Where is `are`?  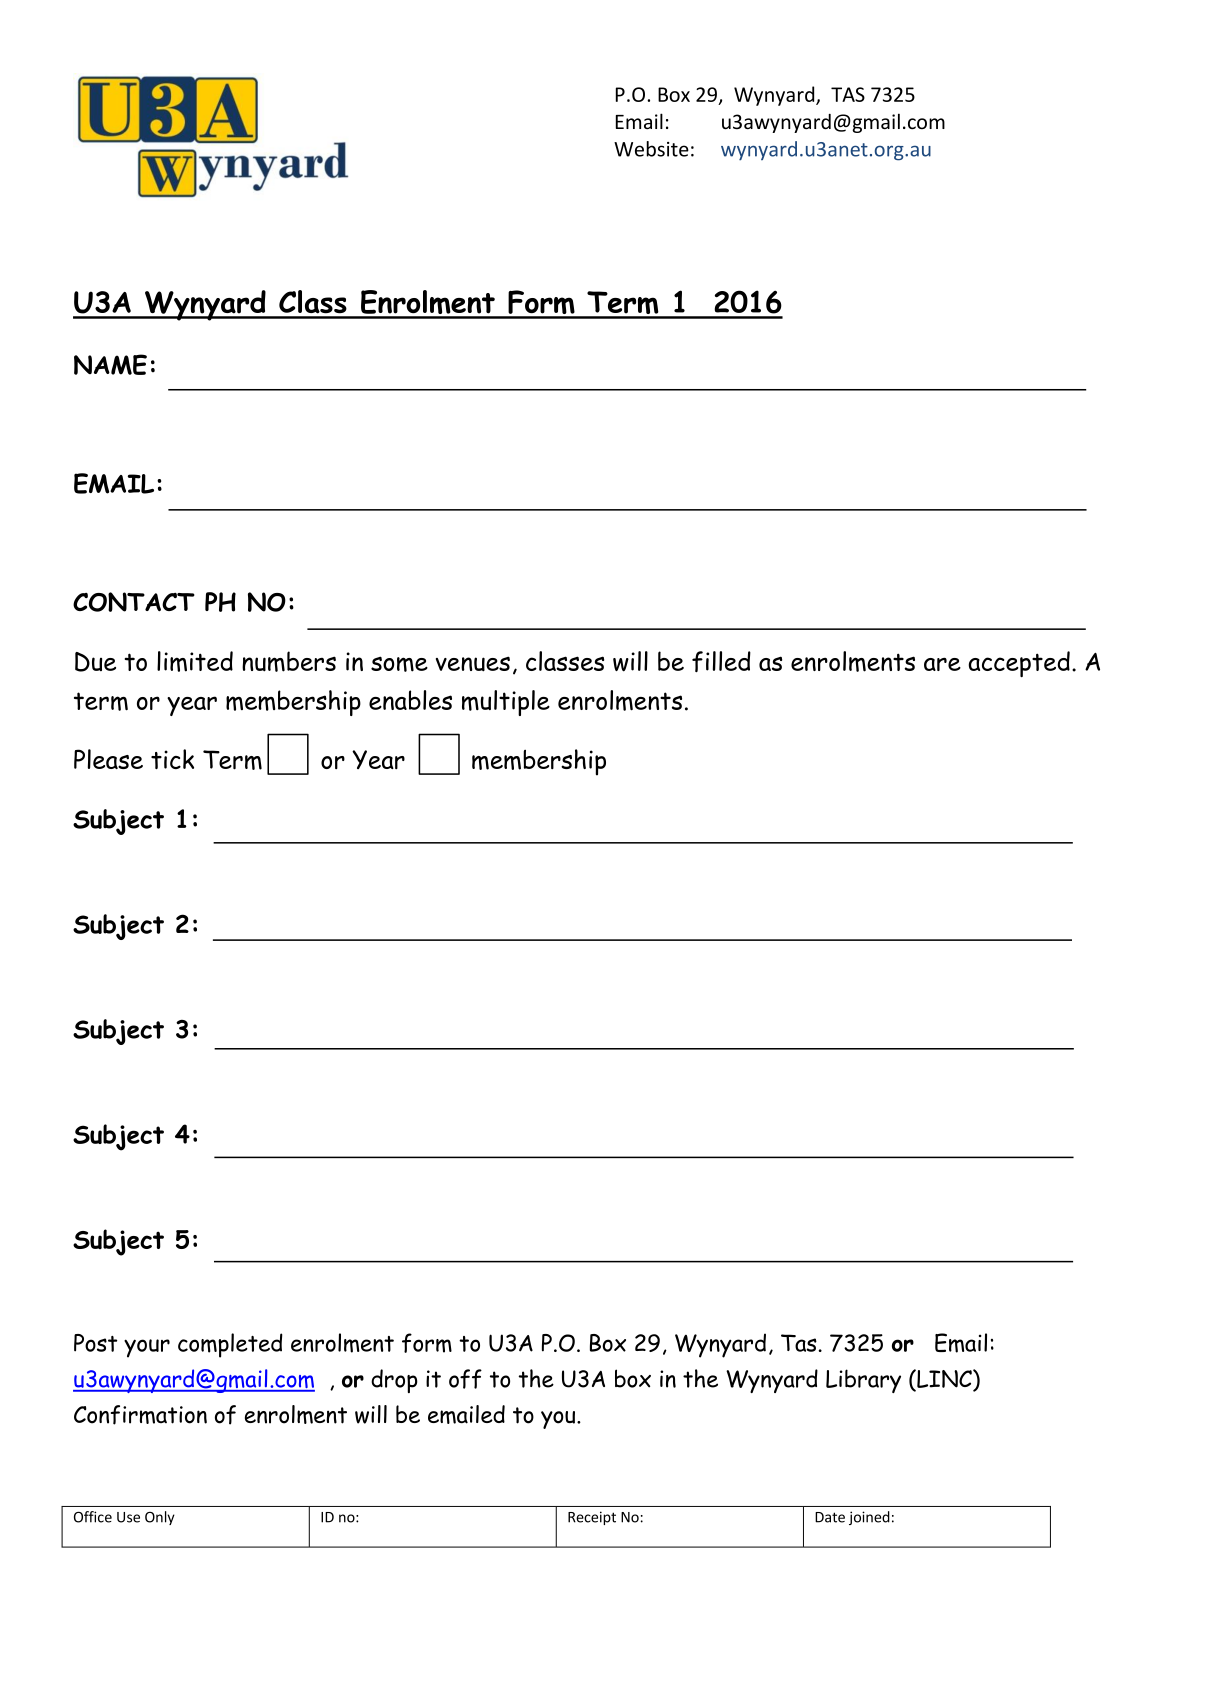
are is located at coordinates (942, 664).
